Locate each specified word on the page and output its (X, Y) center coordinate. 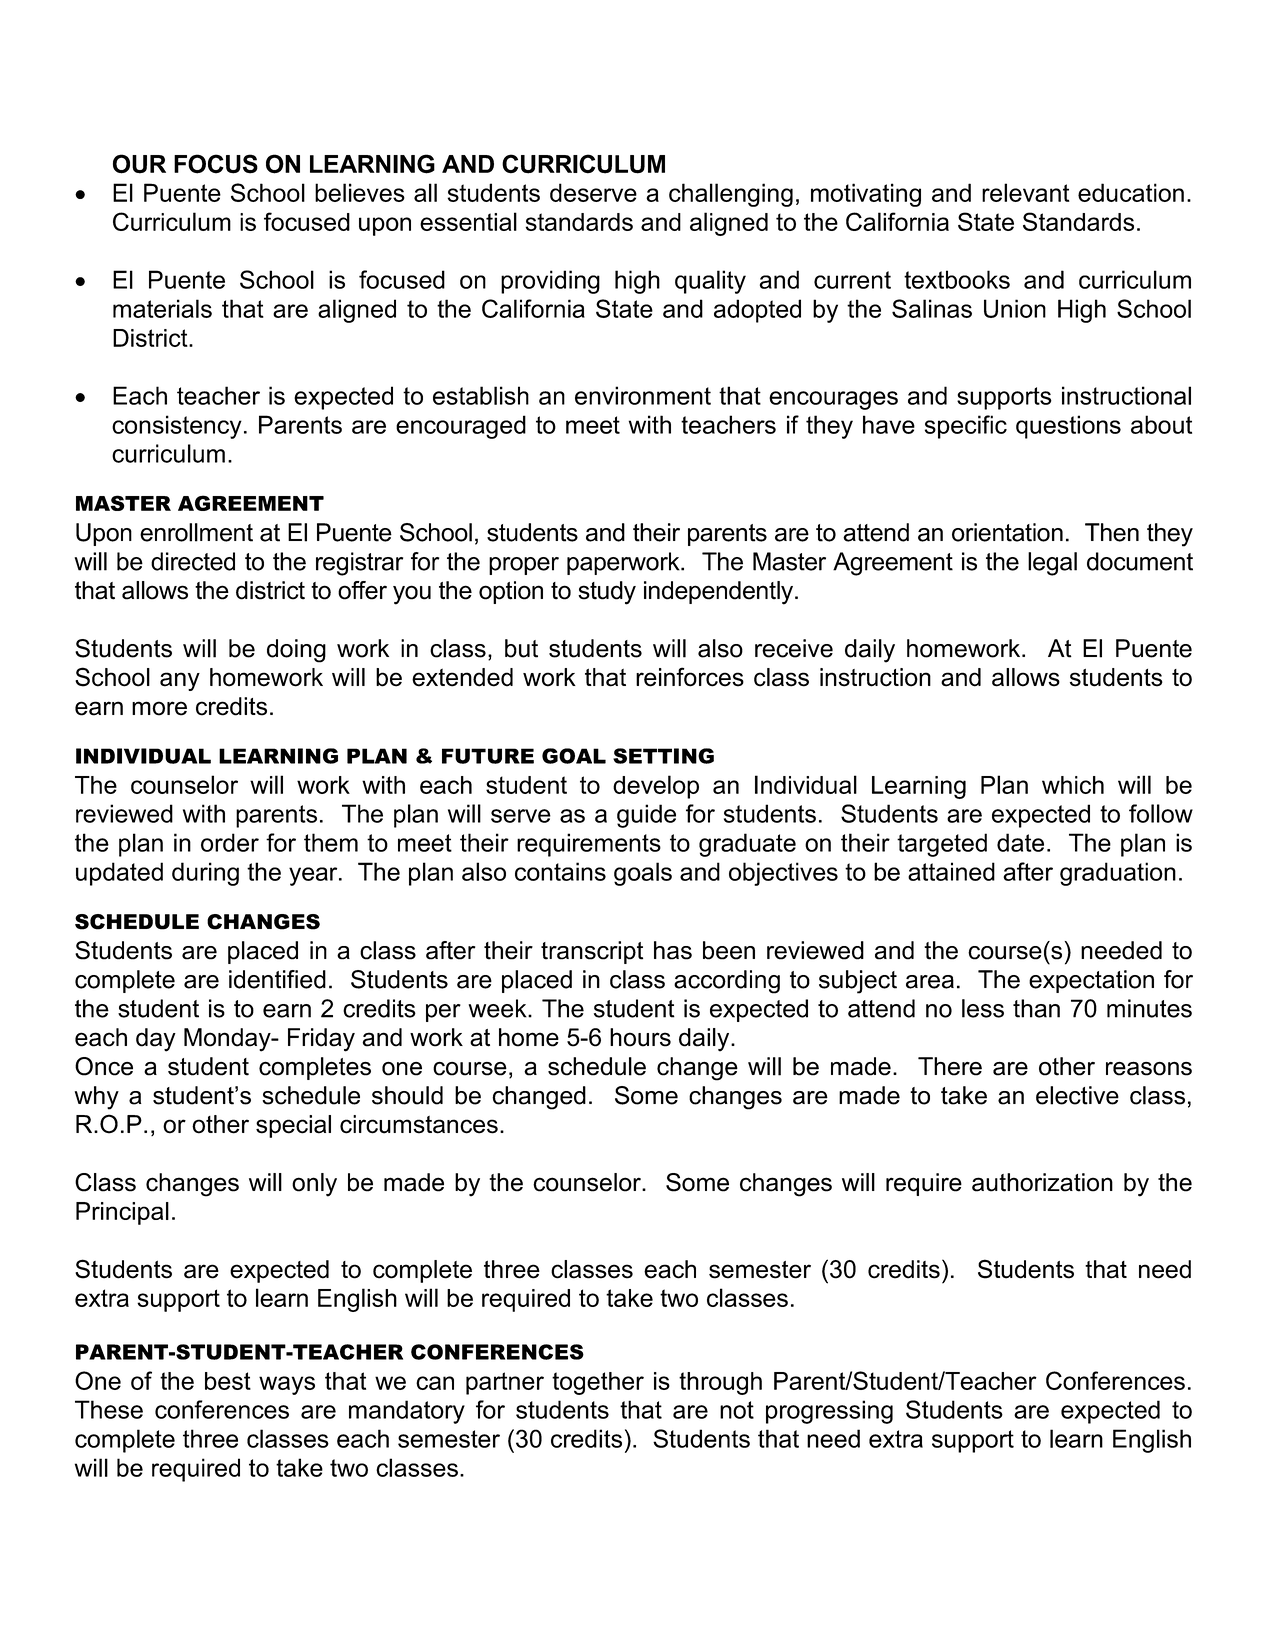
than (1036, 1008)
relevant (1026, 192)
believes (360, 192)
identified (277, 979)
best (228, 1381)
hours (640, 1037)
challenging (731, 195)
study (607, 593)
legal (1052, 564)
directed (193, 561)
